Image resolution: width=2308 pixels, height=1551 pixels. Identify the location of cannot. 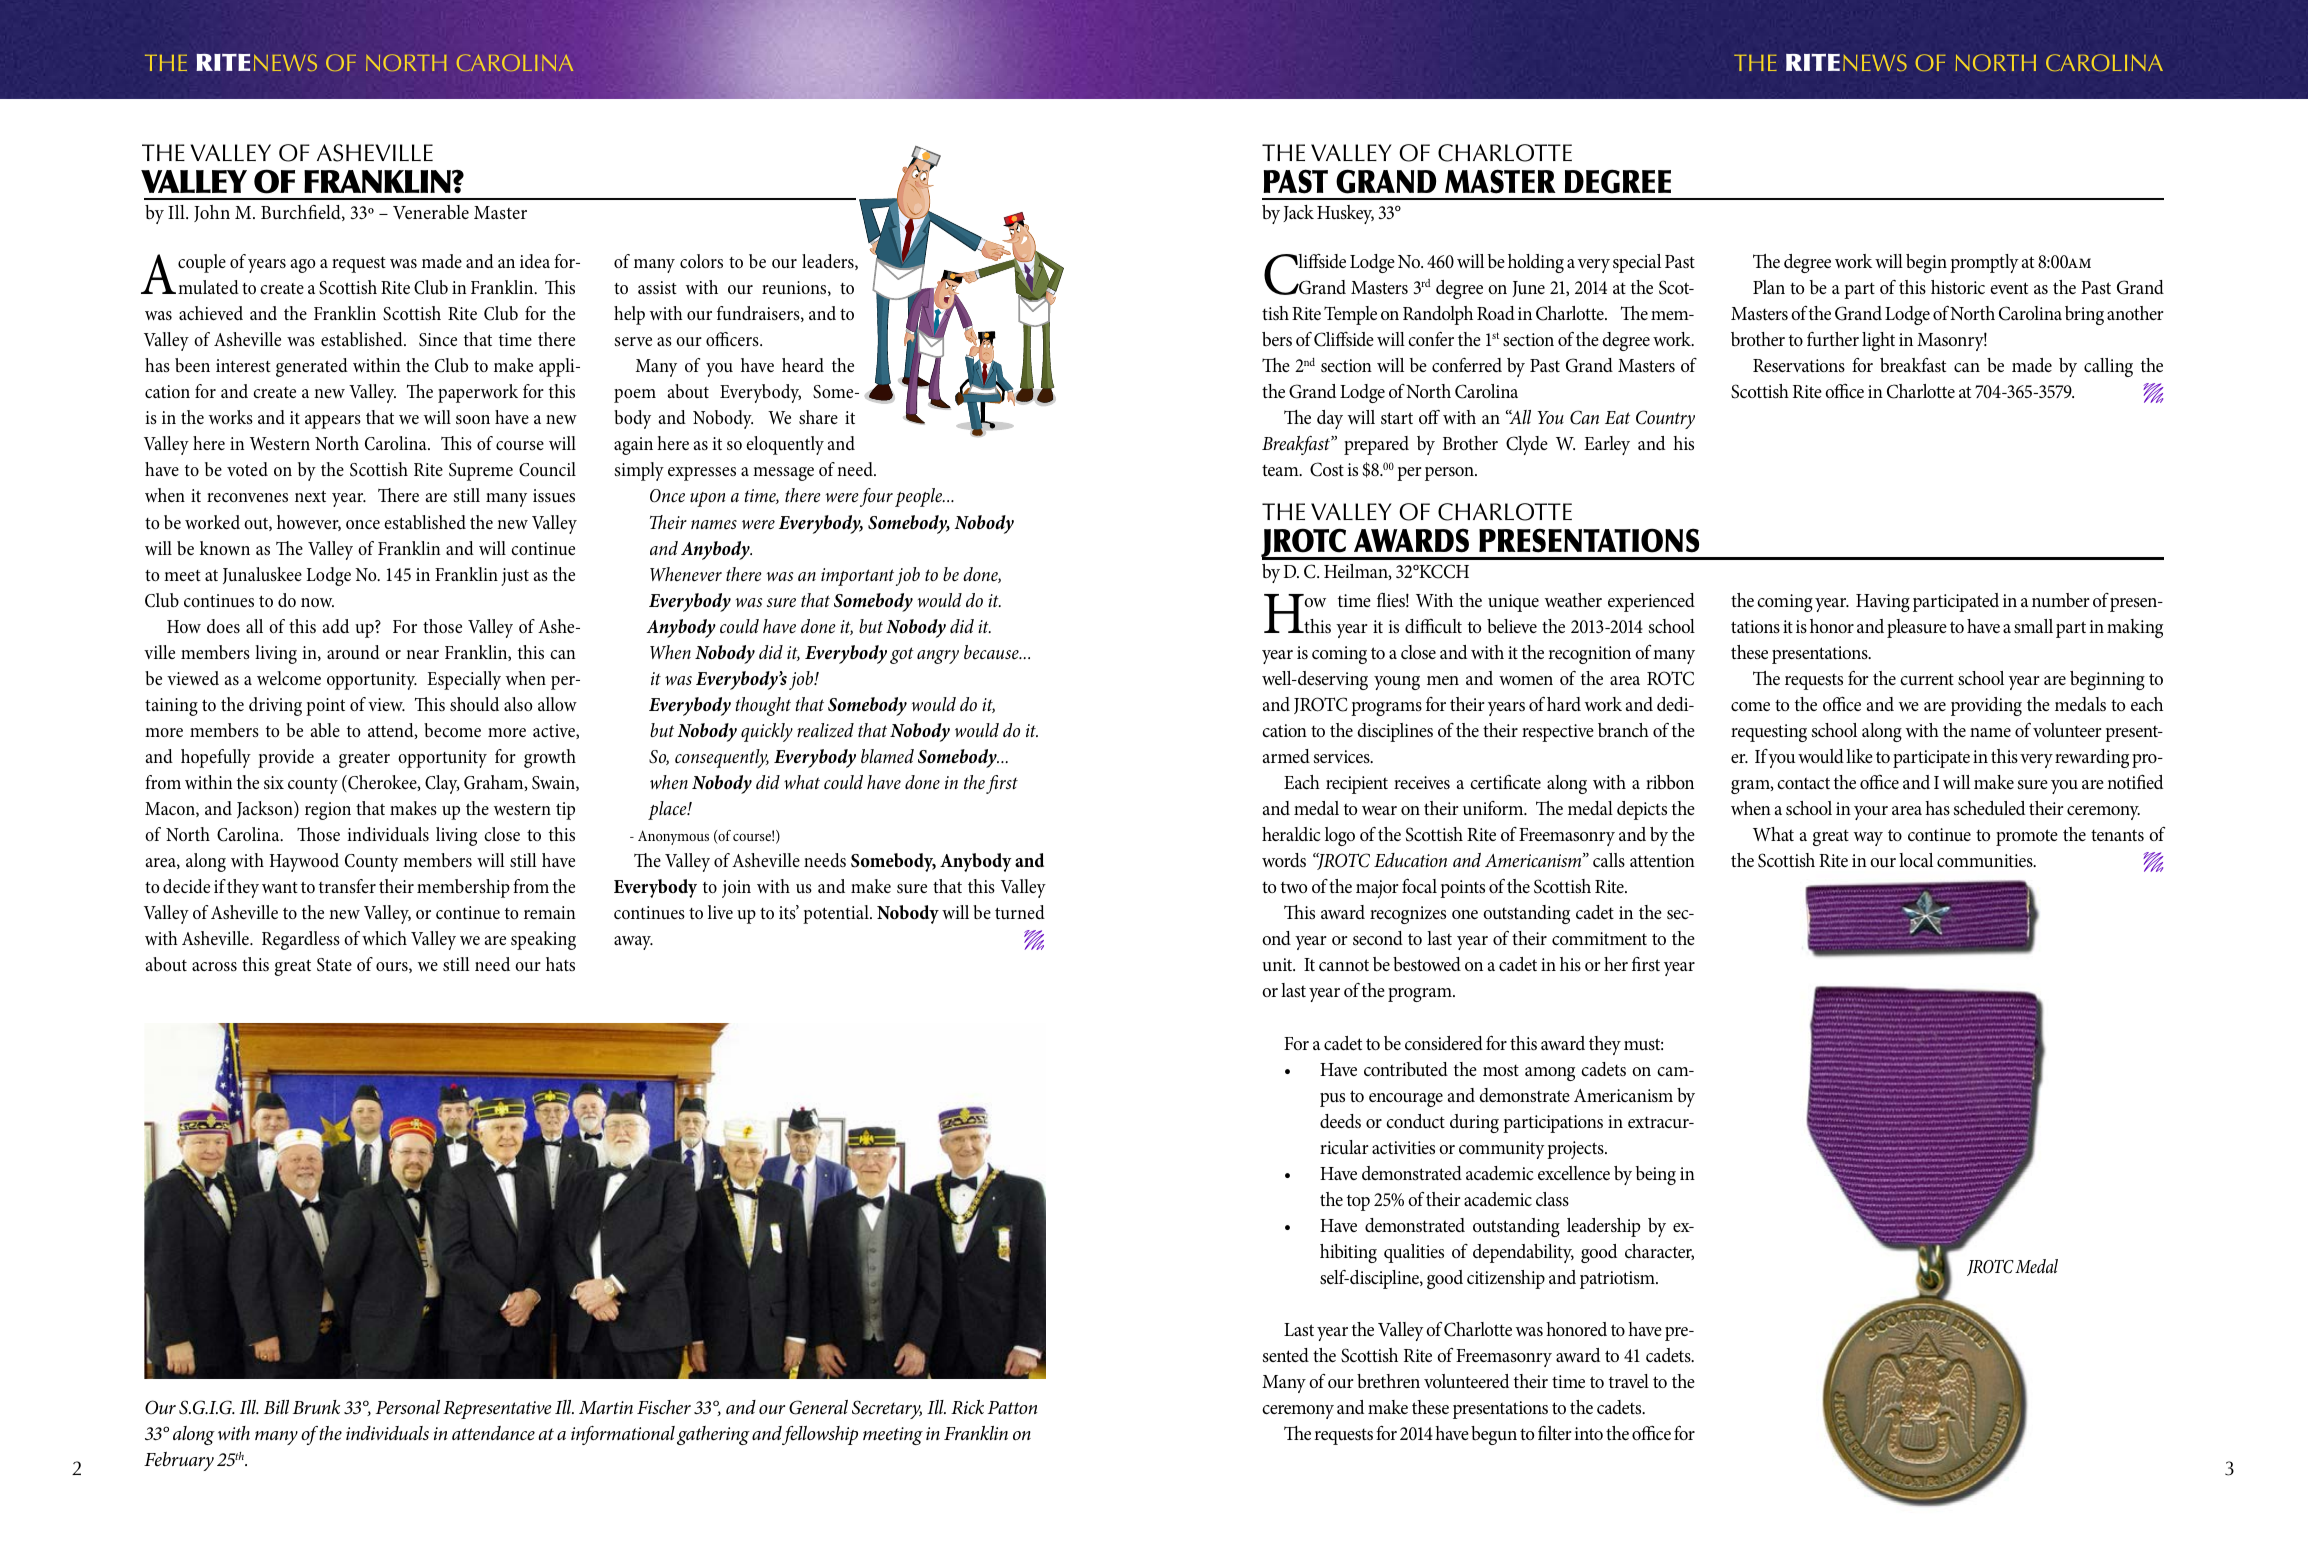
(1344, 965).
